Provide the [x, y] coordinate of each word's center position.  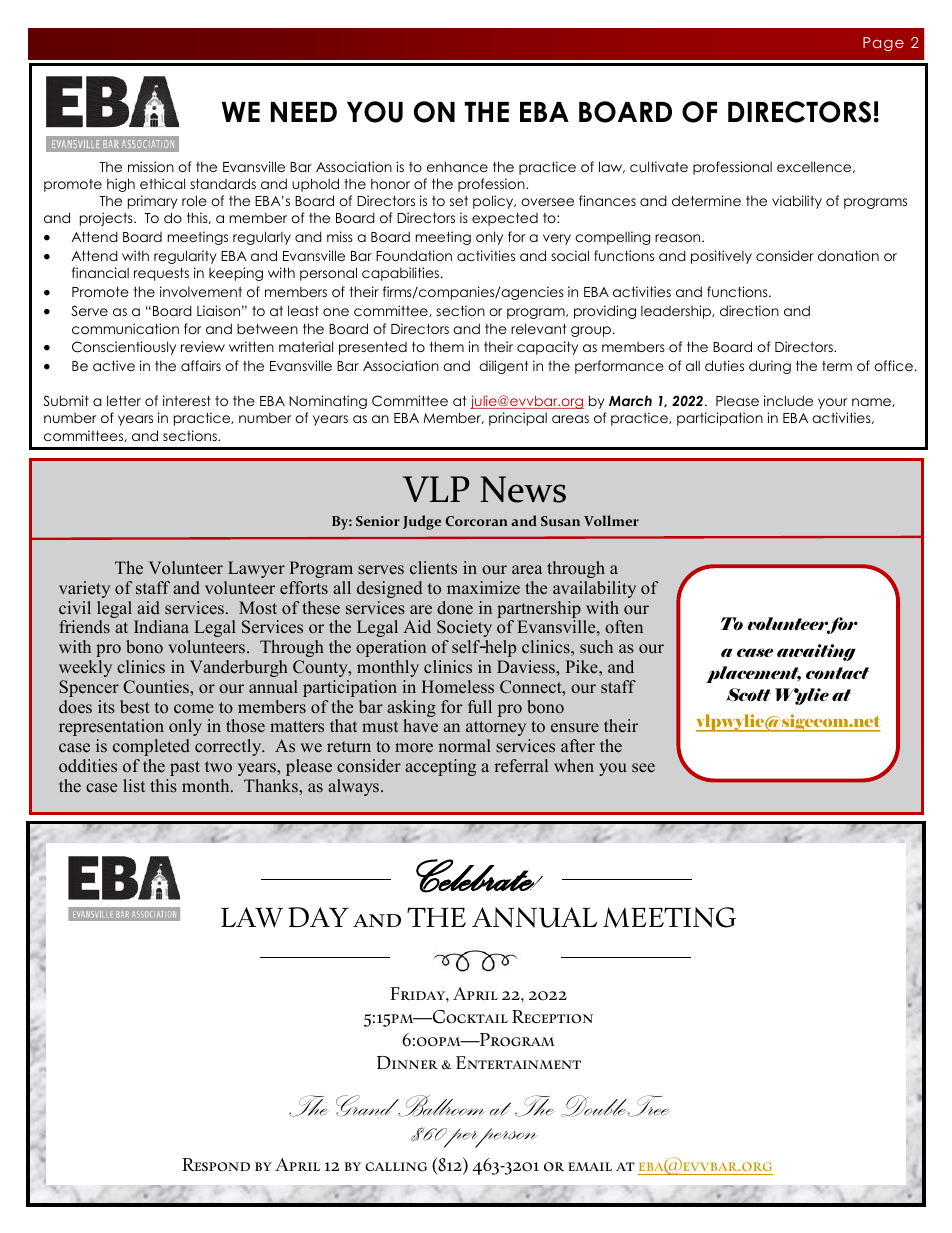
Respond [216, 1165]
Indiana [161, 627]
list [134, 786]
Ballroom [440, 1106]
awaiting [816, 652]
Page [883, 44]
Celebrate [476, 876]
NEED [304, 112]
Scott [748, 694]
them [447, 346]
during [770, 367]
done [455, 608]
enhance [457, 166]
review [203, 346]
